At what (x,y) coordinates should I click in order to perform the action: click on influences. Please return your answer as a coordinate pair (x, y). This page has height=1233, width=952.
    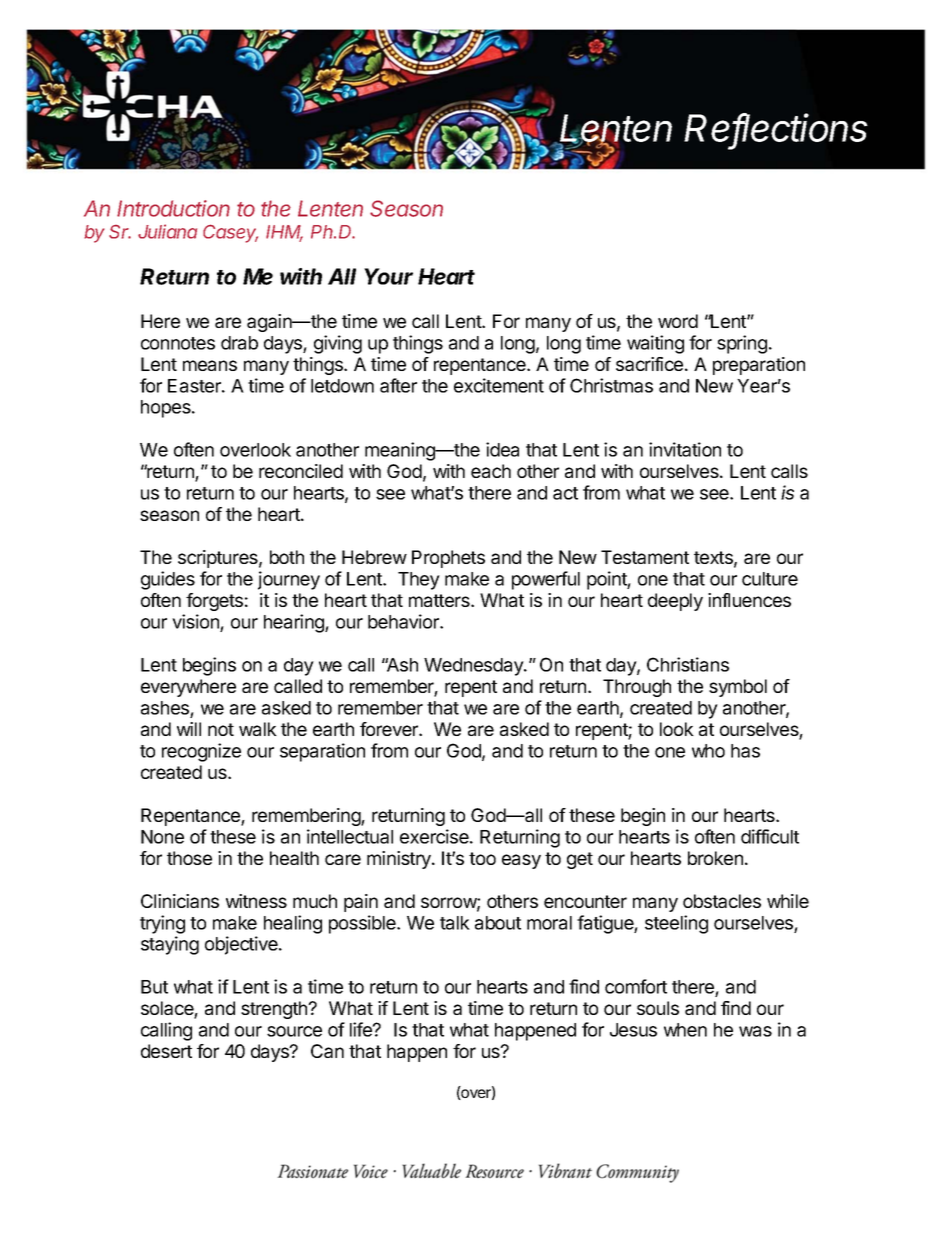
    Looking at the image, I should click on (749, 600).
